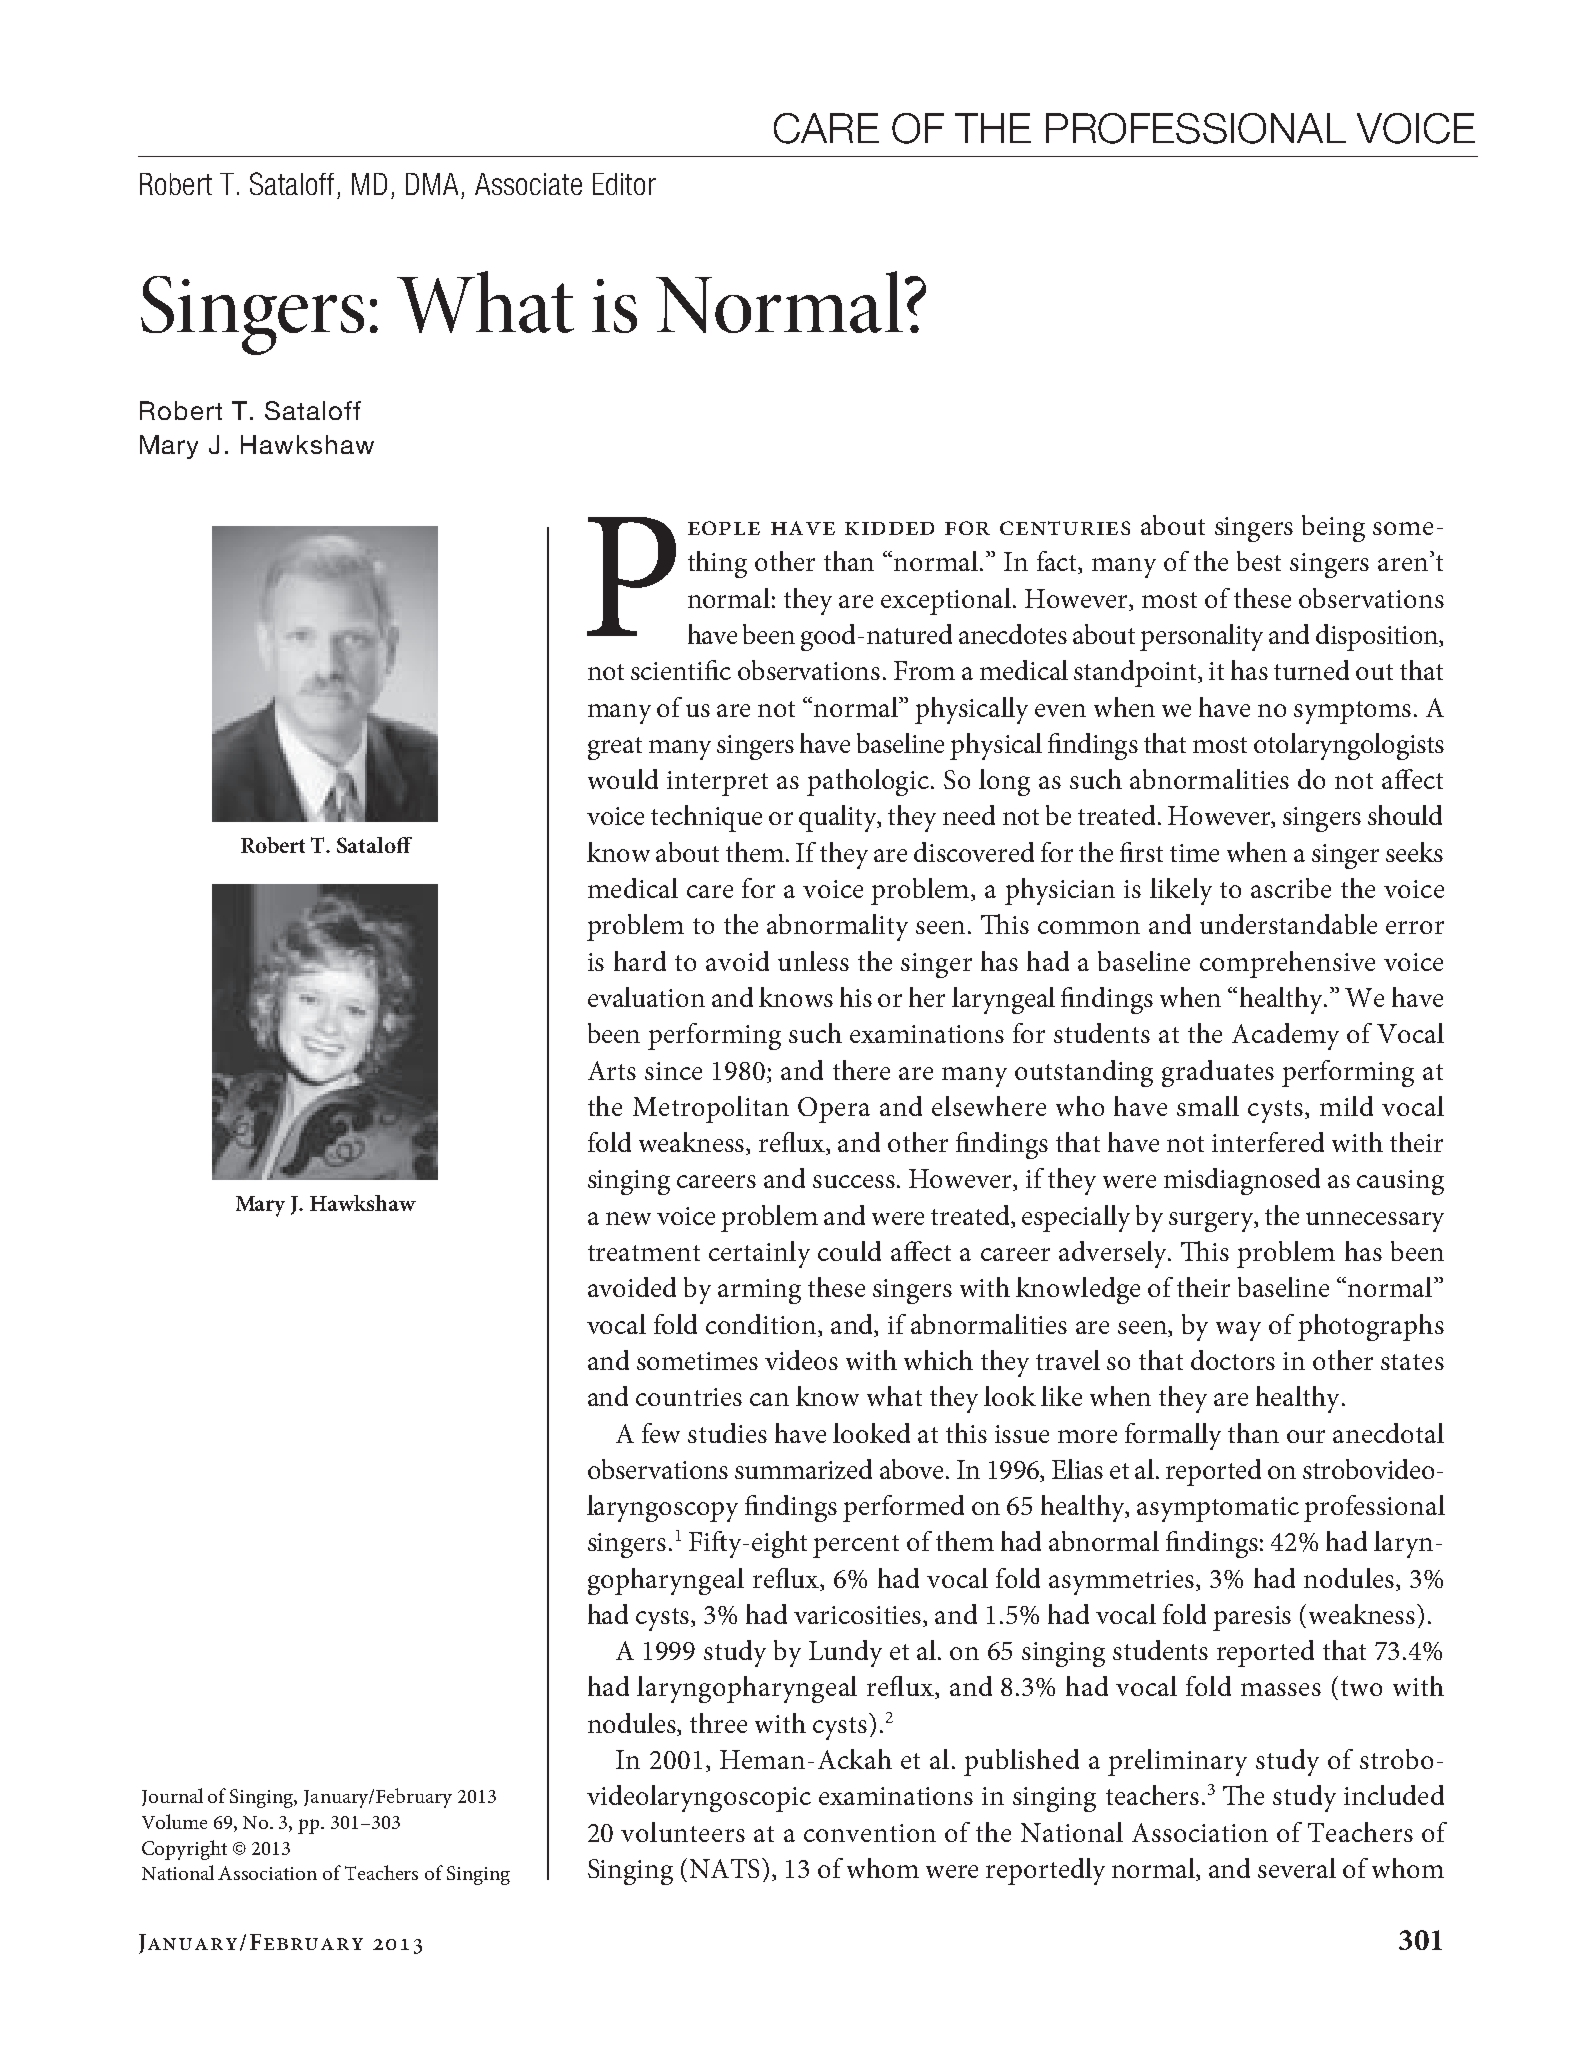  I want to click on misdiagnosed, so click(1242, 1181).
